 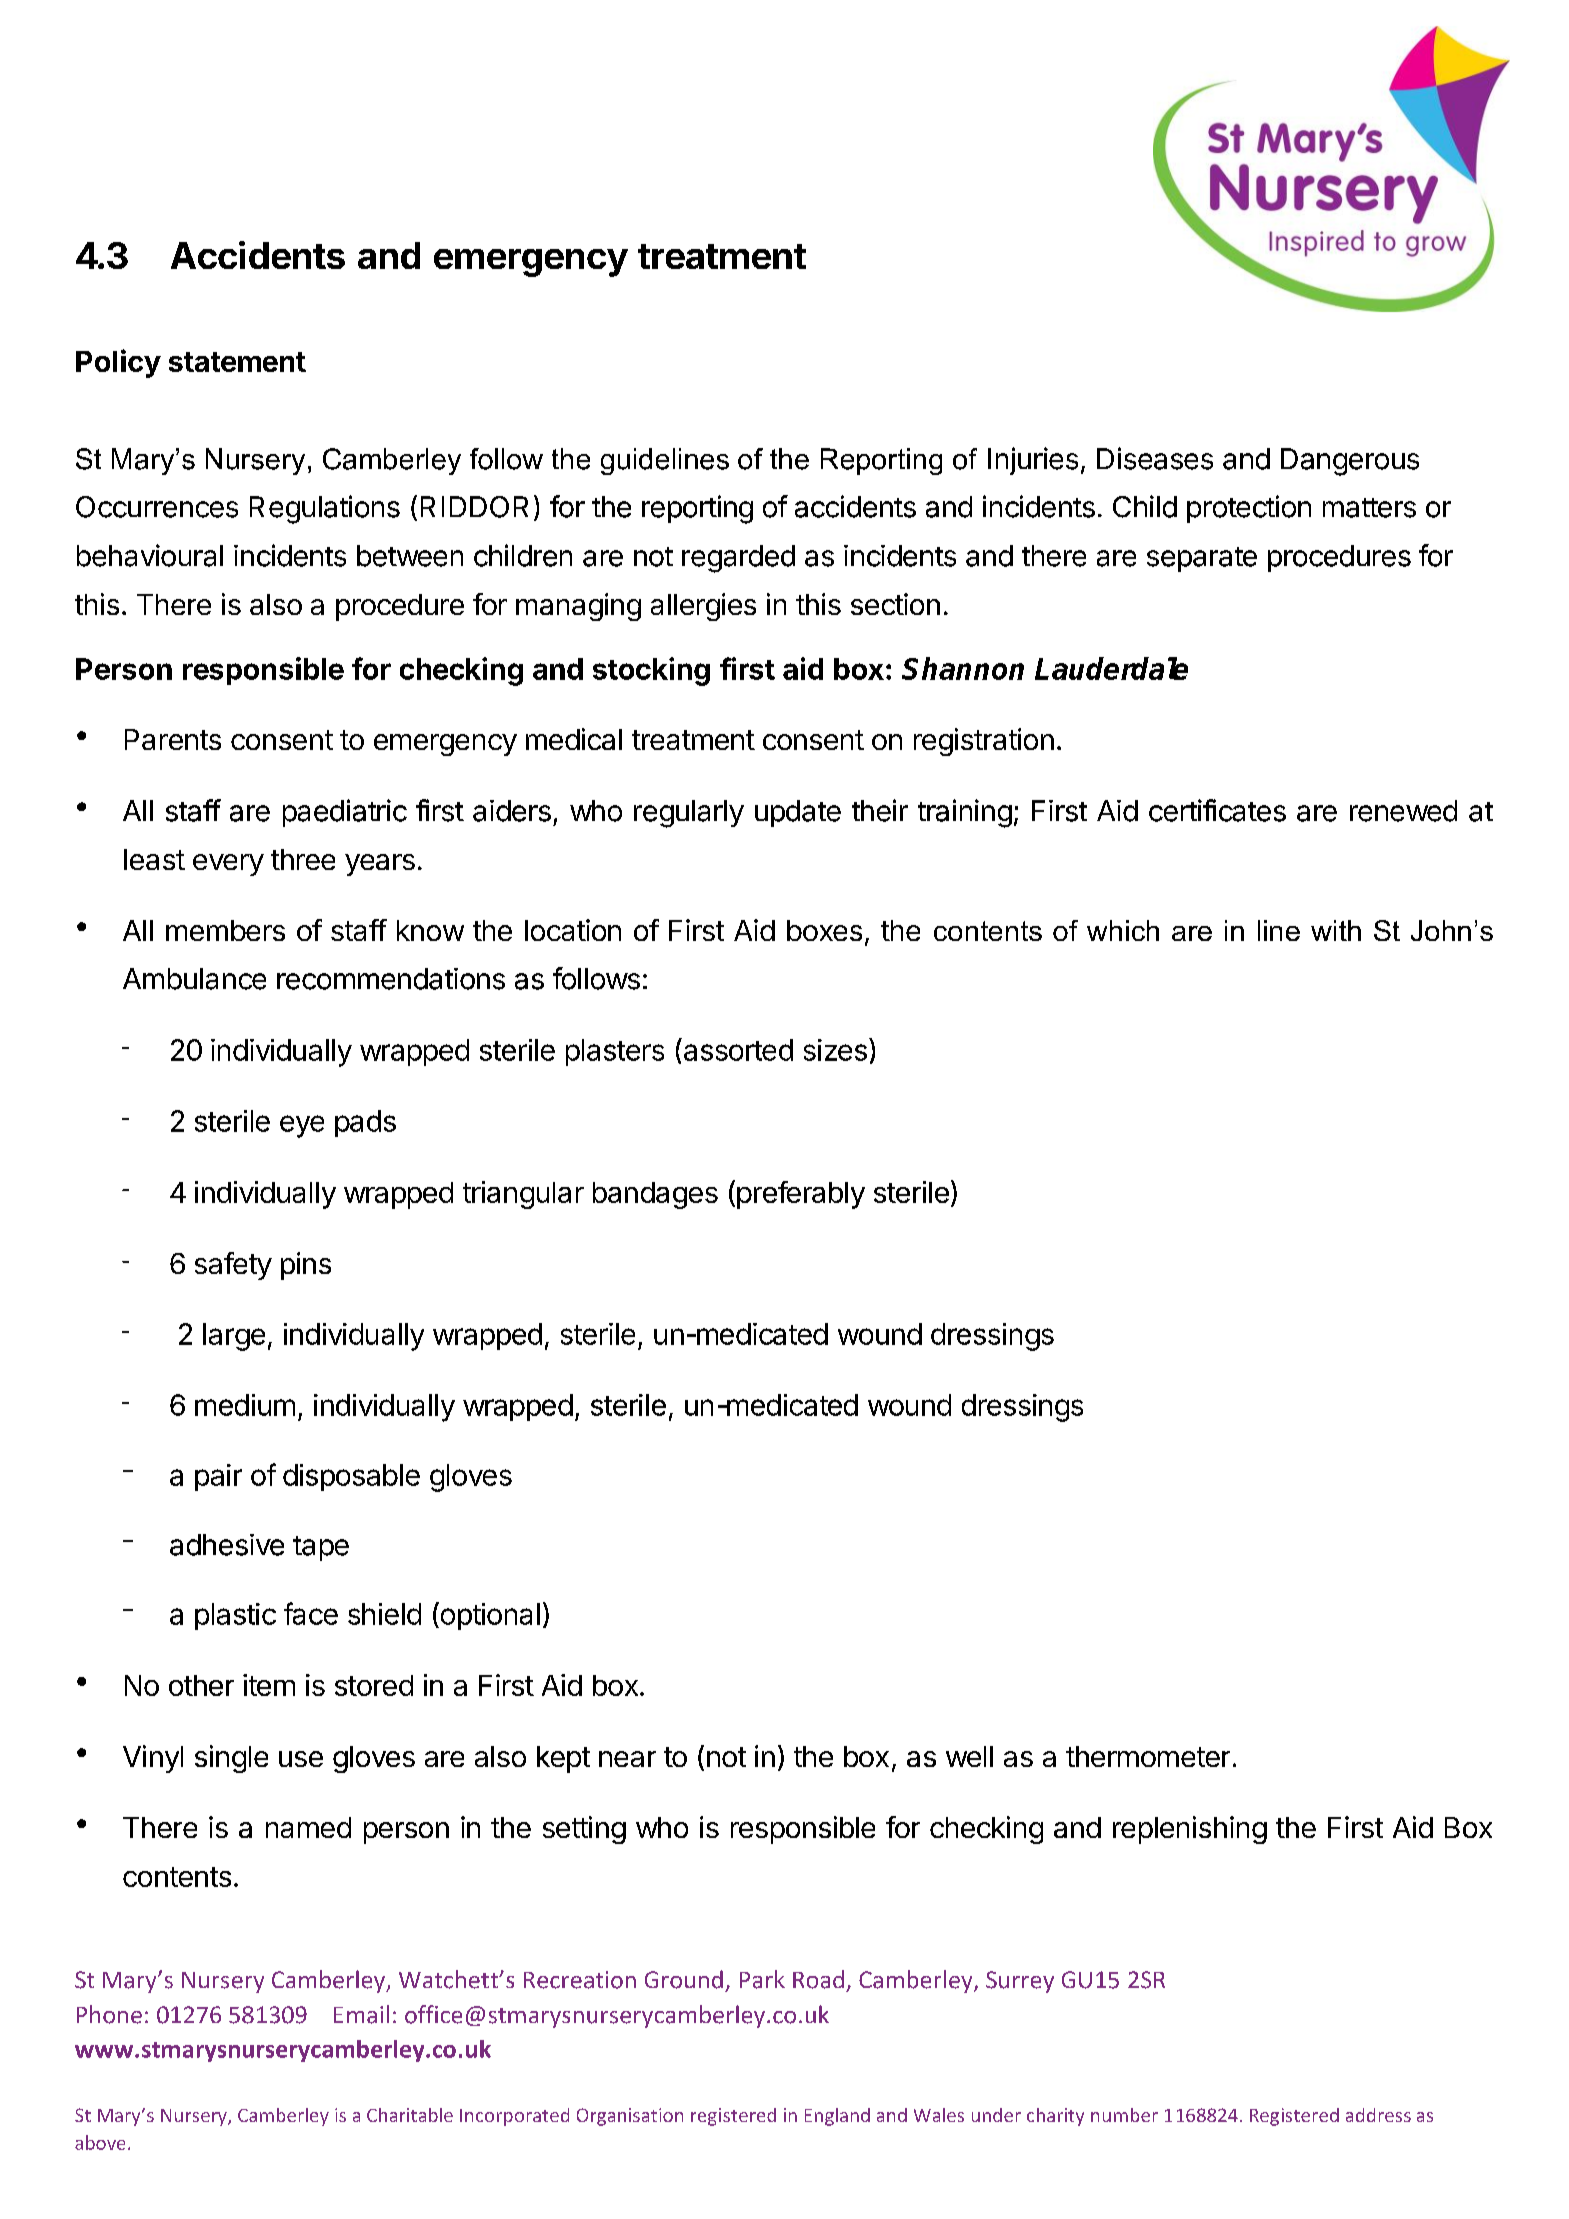 What do you see at coordinates (1155, 458) in the page?
I see `Diseases` at bounding box center [1155, 458].
